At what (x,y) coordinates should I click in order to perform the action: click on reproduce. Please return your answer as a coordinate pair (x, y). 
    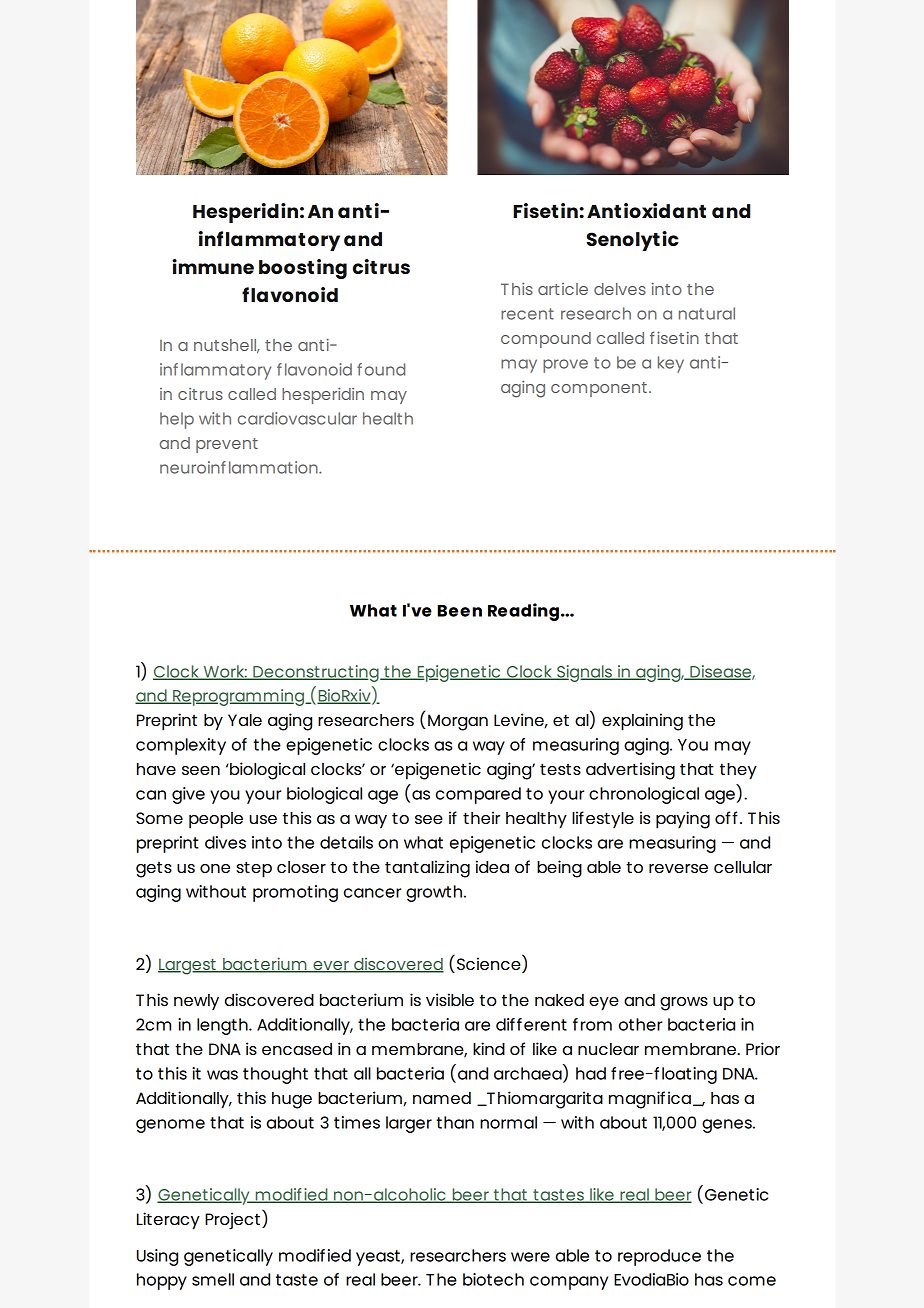
    Looking at the image, I should click on (659, 1257).
